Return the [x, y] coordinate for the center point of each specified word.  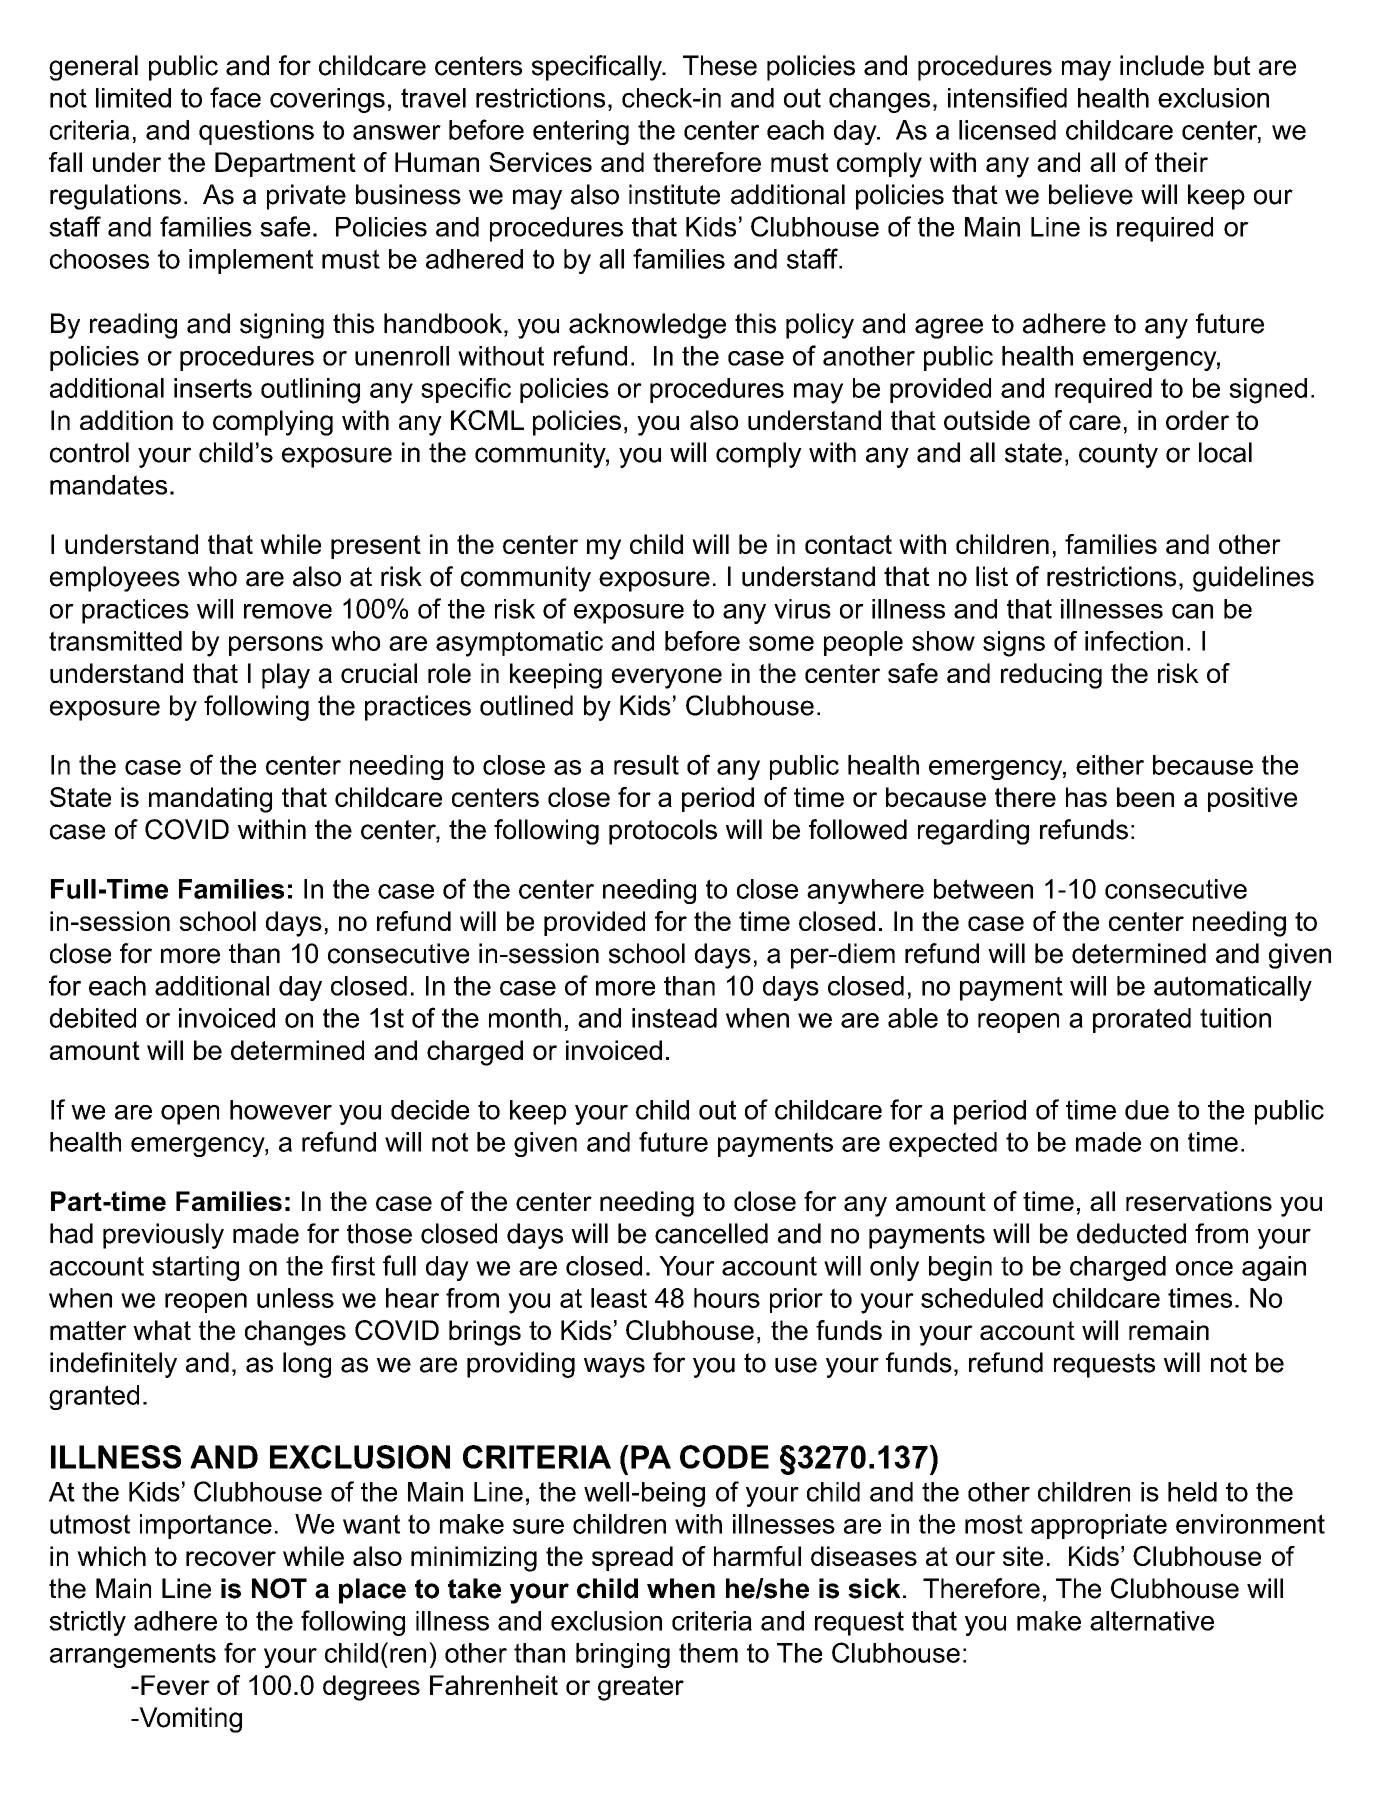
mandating [210, 800]
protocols [663, 832]
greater [641, 1688]
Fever [175, 1685]
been [1145, 797]
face [235, 97]
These [720, 65]
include [1162, 65]
